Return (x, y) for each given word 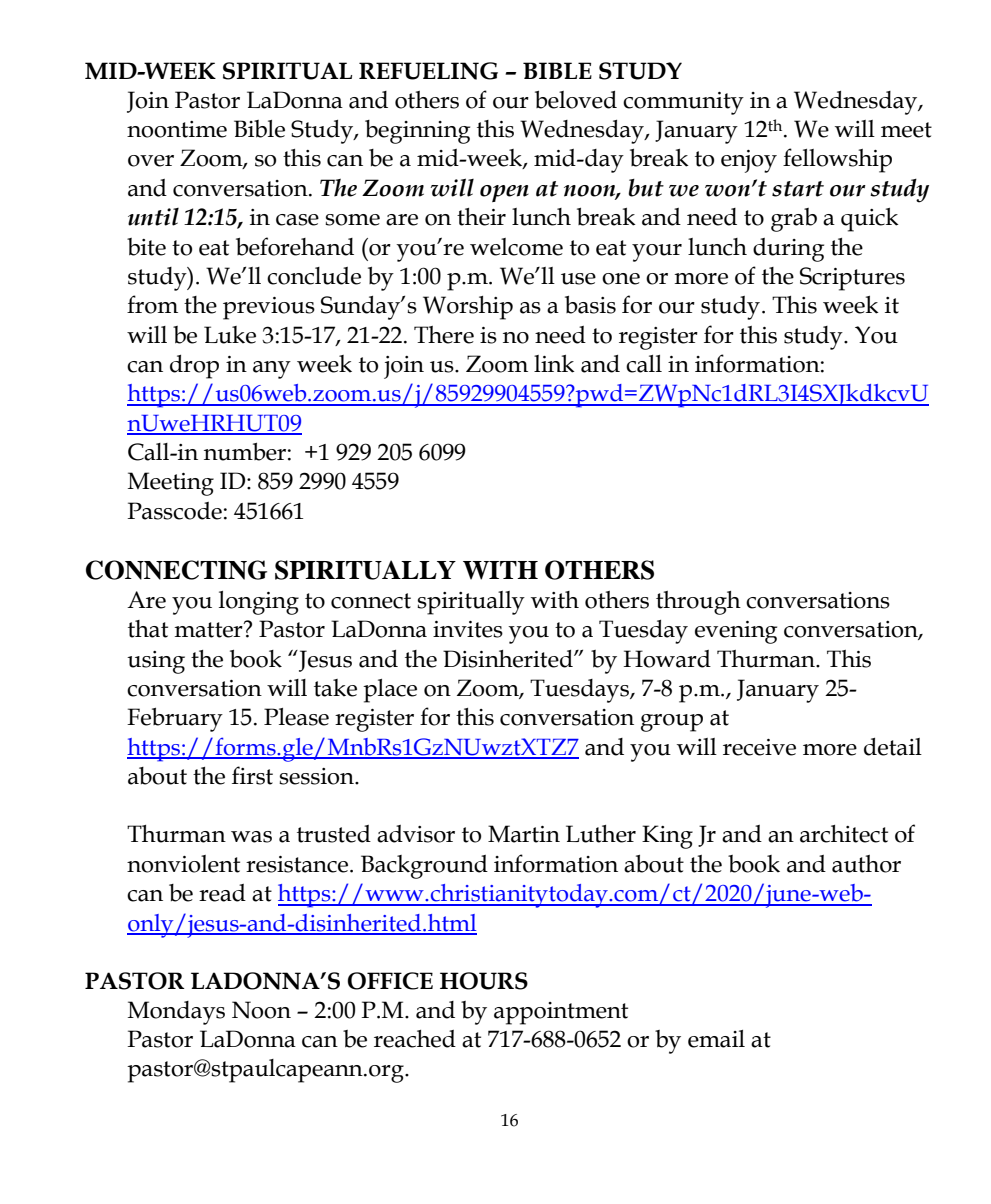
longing (259, 603)
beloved (576, 100)
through (698, 603)
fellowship (837, 160)
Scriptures (852, 279)
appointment (561, 1013)
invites (468, 629)
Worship (468, 308)
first (252, 775)
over (151, 161)
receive (759, 747)
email (716, 1039)
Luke (230, 335)
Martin (524, 834)
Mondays (176, 1013)
